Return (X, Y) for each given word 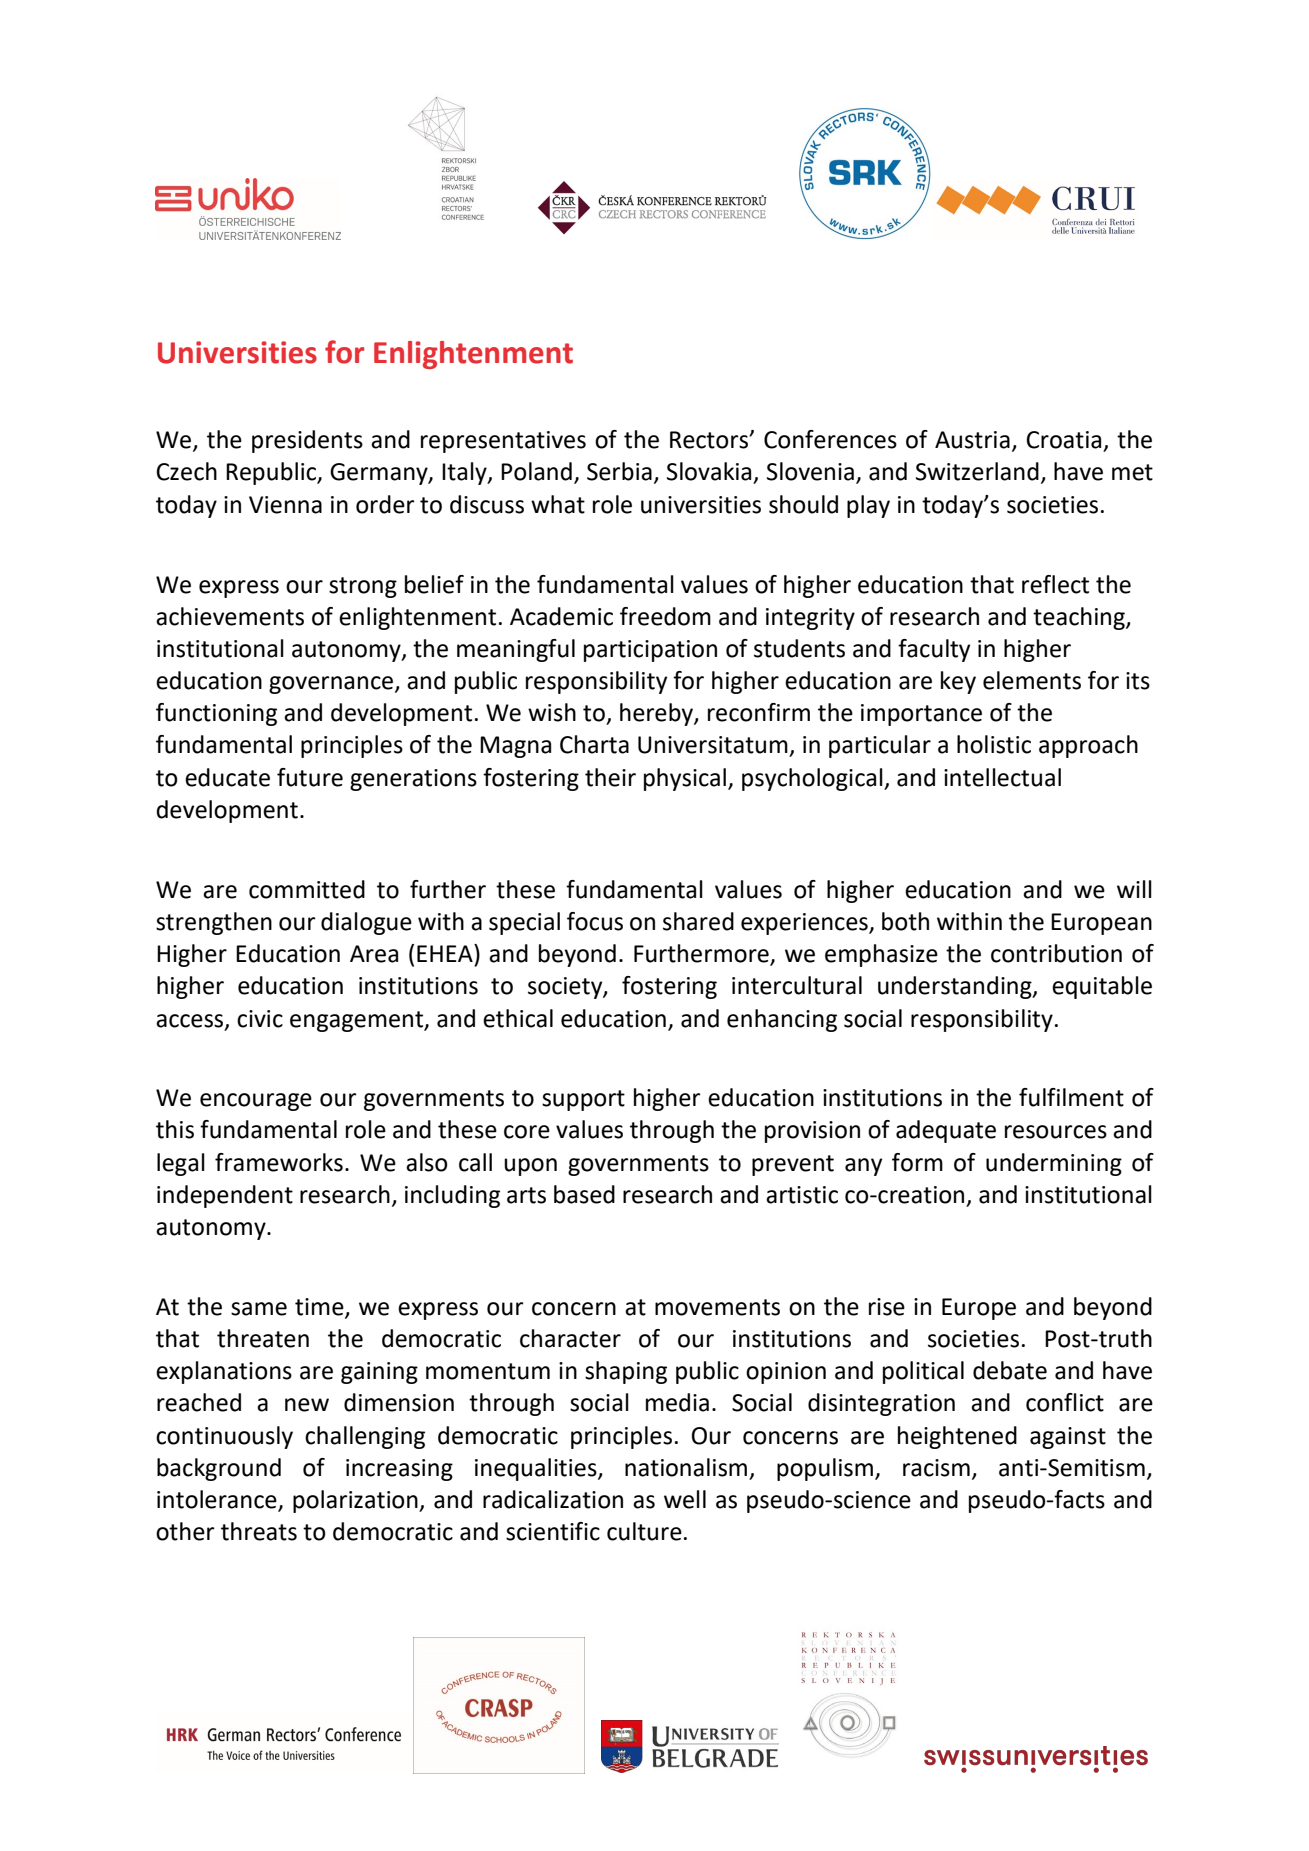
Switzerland (977, 471)
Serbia (619, 471)
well (685, 1499)
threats (259, 1531)
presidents (307, 441)
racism (936, 1468)
